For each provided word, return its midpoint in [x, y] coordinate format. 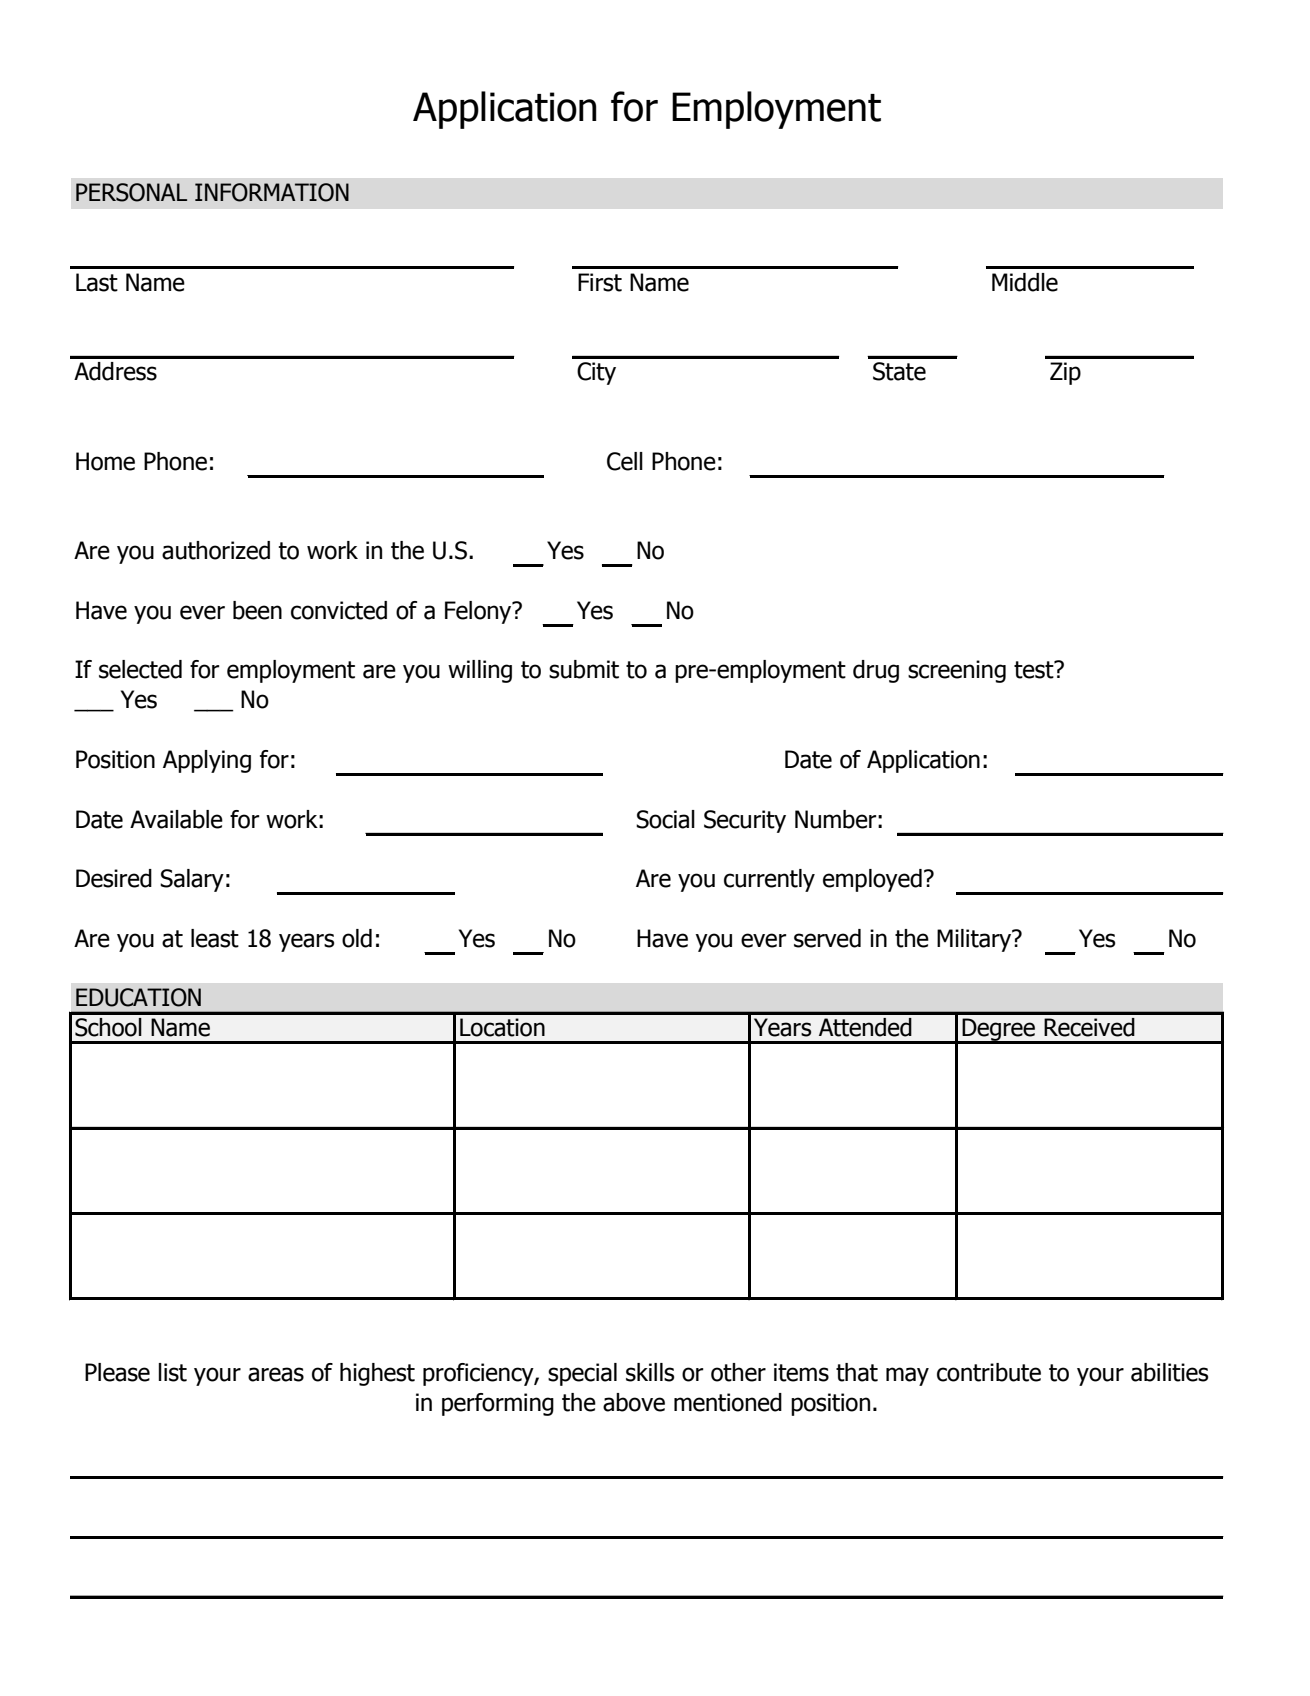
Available [176, 819]
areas [276, 1374]
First [600, 282]
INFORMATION [272, 192]
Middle [1025, 282]
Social [665, 819]
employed [872, 880]
